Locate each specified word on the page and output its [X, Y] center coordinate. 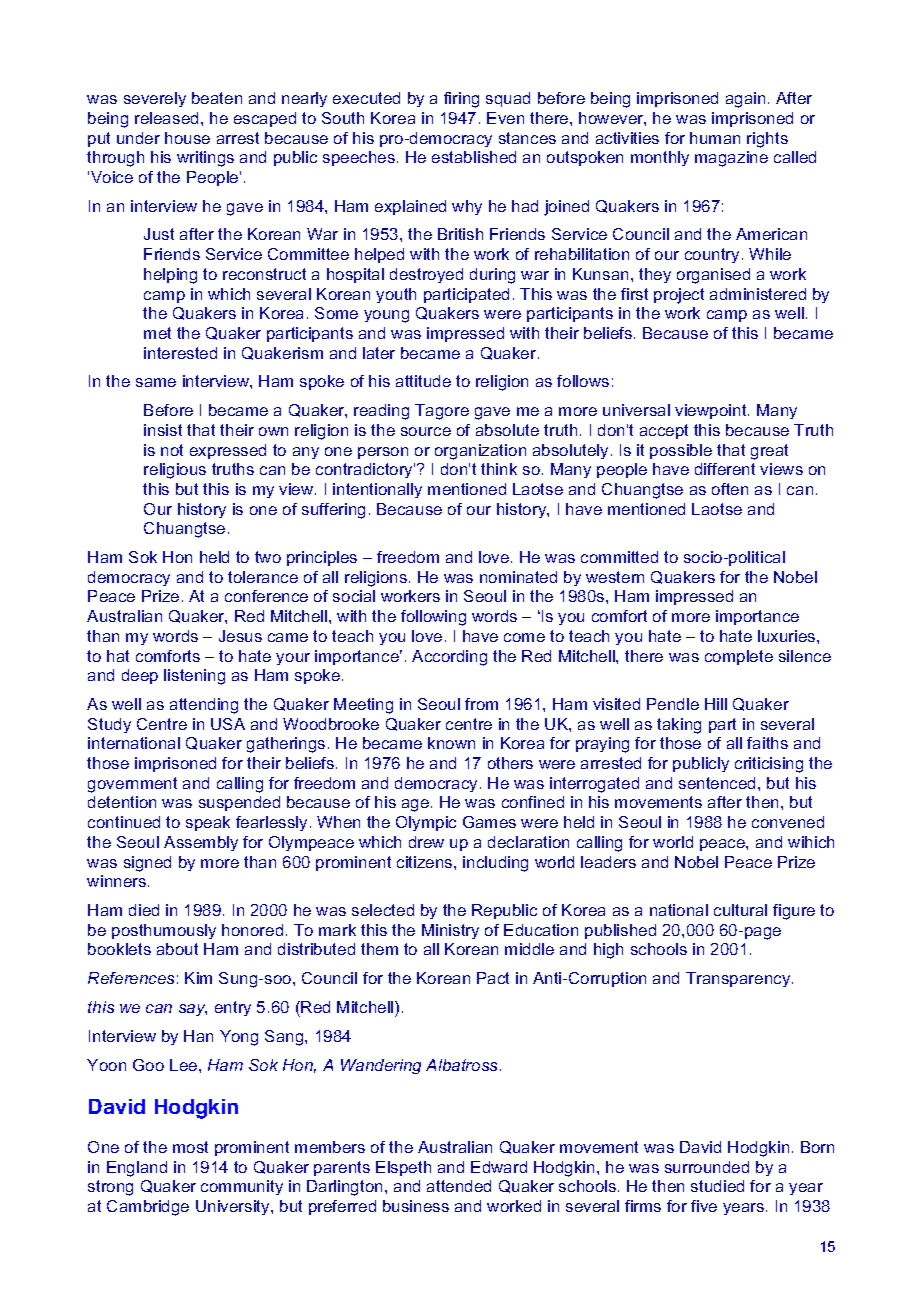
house [187, 138]
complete [739, 657]
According [449, 658]
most [190, 1147]
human [715, 138]
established [474, 157]
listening [194, 677]
